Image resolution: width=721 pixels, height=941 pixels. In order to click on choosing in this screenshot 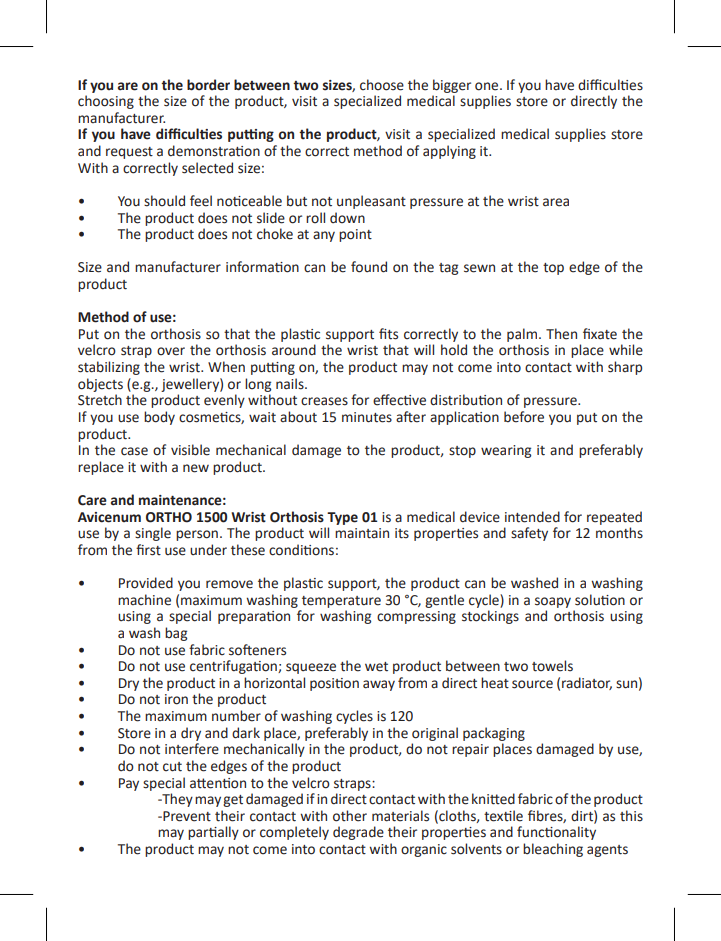, I will do `click(106, 102)`.
